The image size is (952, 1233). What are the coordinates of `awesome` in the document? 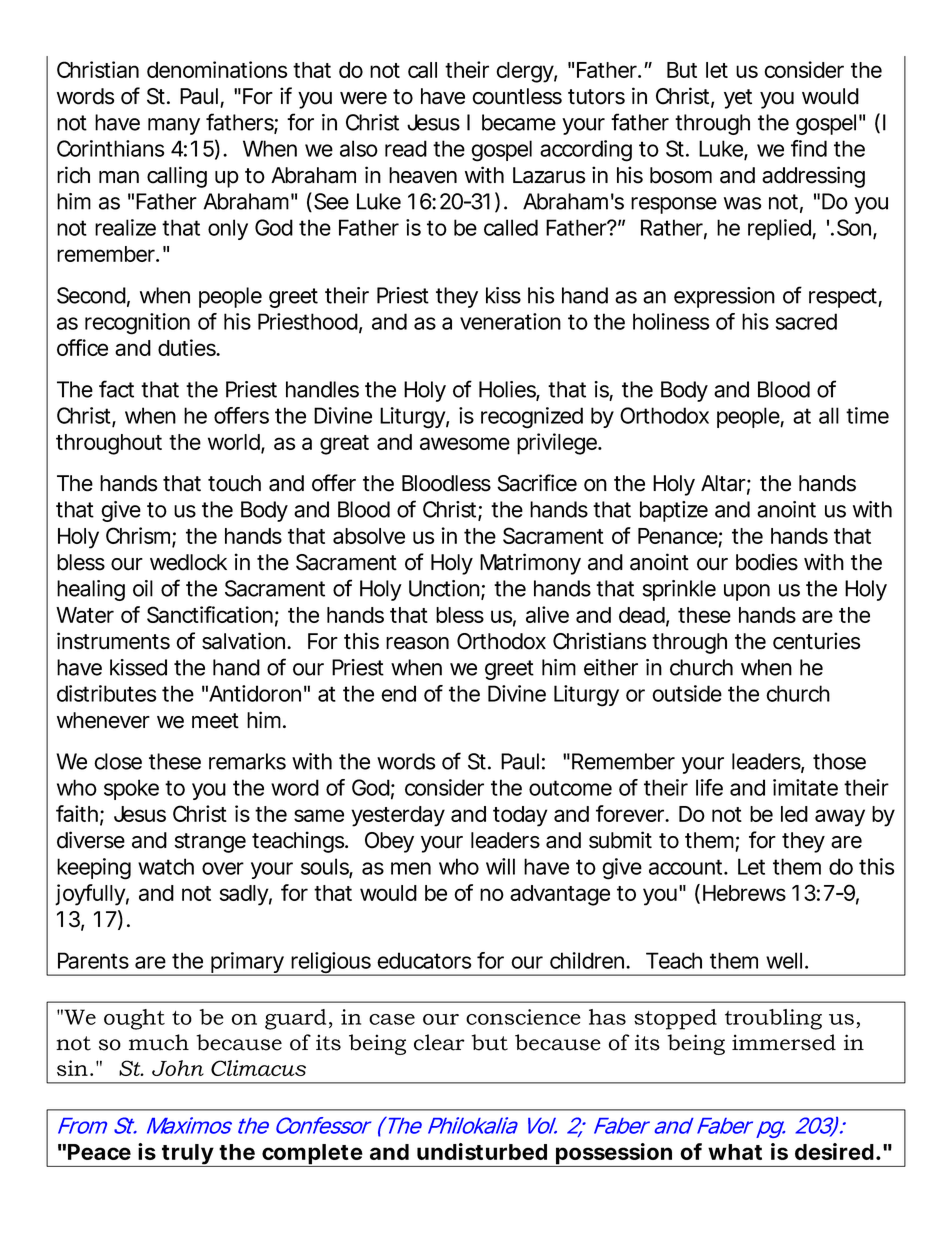 It's located at (465, 443).
